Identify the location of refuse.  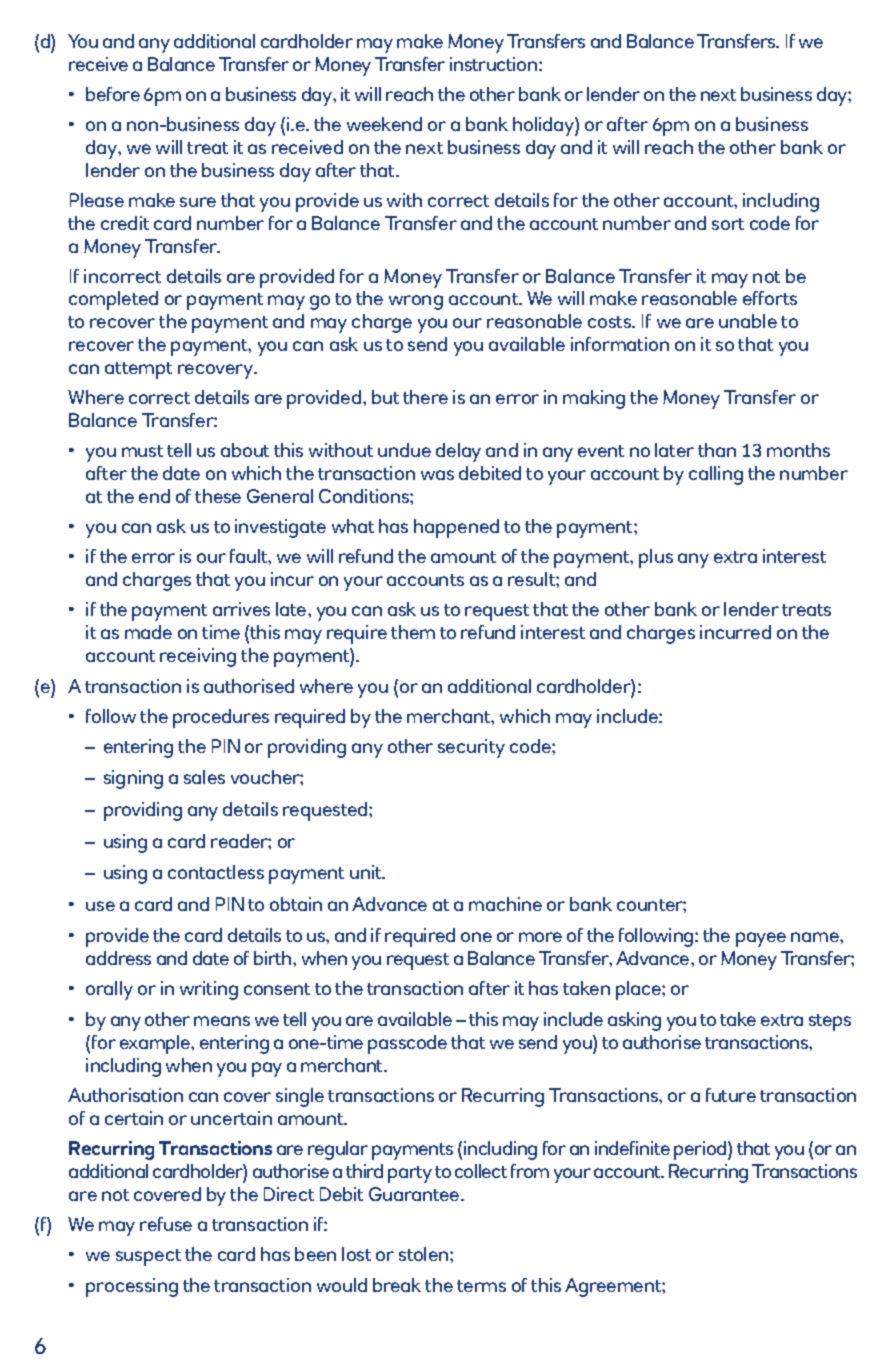
(166, 1224).
